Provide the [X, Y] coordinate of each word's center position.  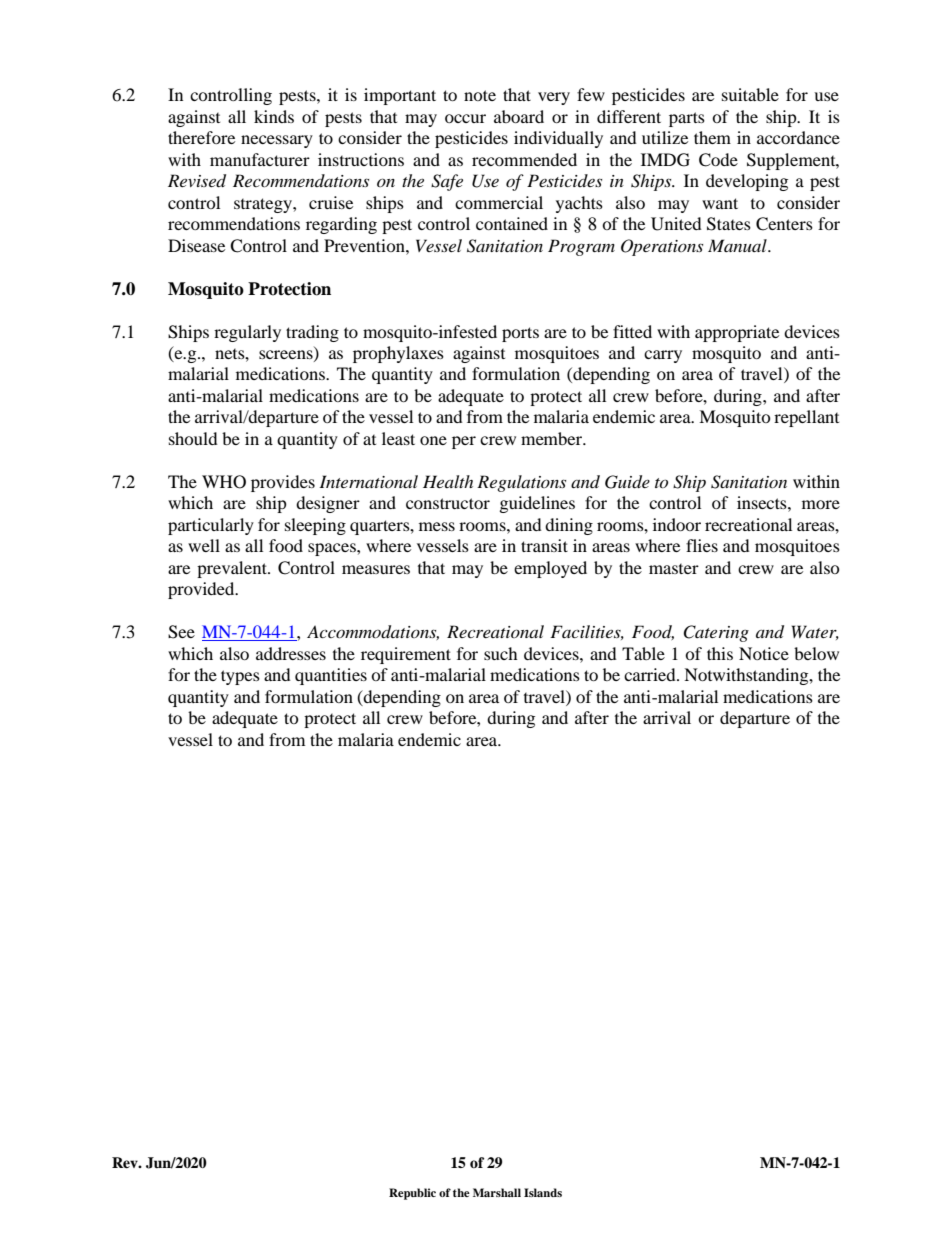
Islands [543, 1192]
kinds [274, 116]
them [712, 137]
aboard [519, 116]
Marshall [497, 1192]
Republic [412, 1194]
